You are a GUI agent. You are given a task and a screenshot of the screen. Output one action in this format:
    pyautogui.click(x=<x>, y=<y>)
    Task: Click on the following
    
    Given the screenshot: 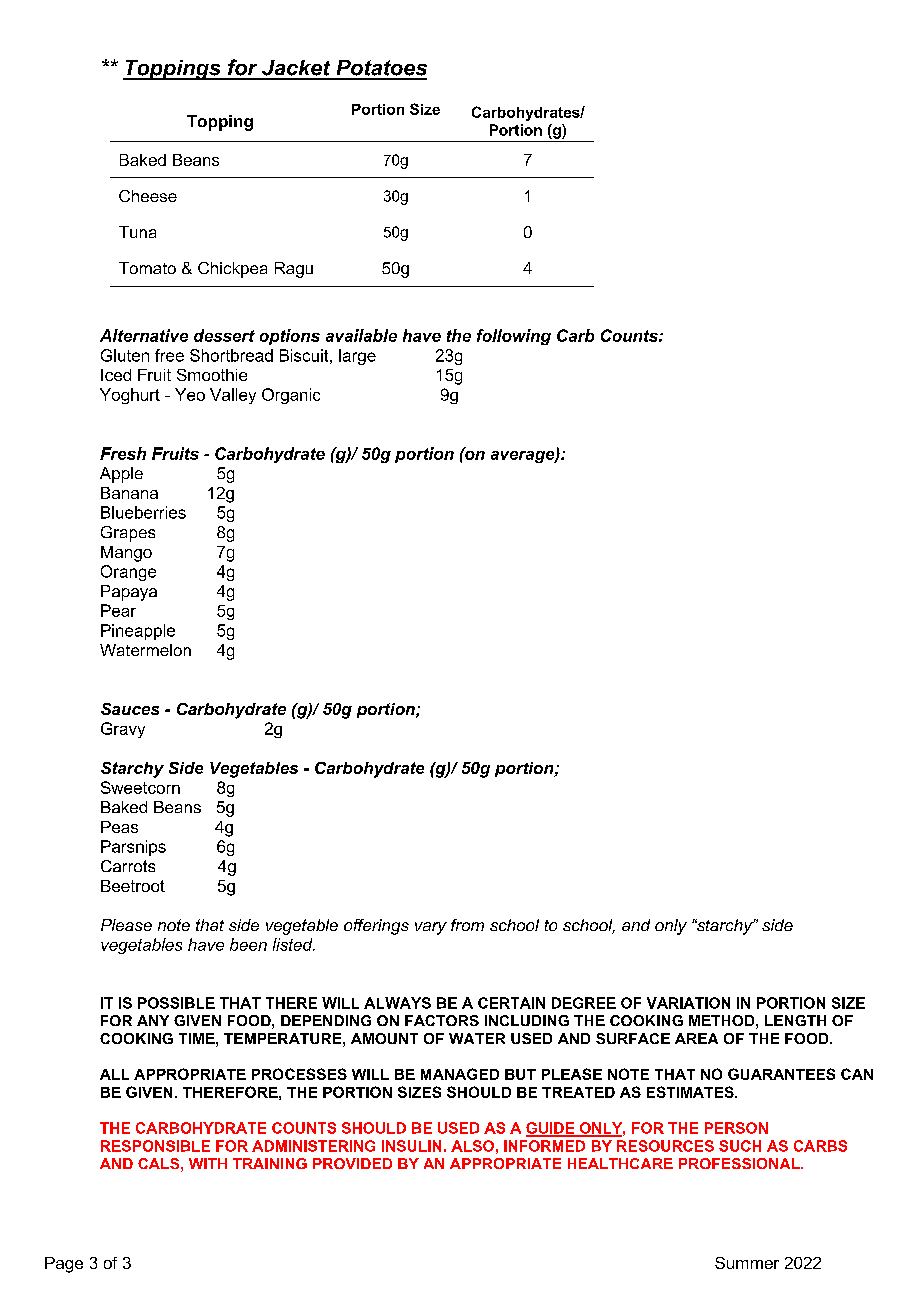 What is the action you would take?
    pyautogui.click(x=514, y=337)
